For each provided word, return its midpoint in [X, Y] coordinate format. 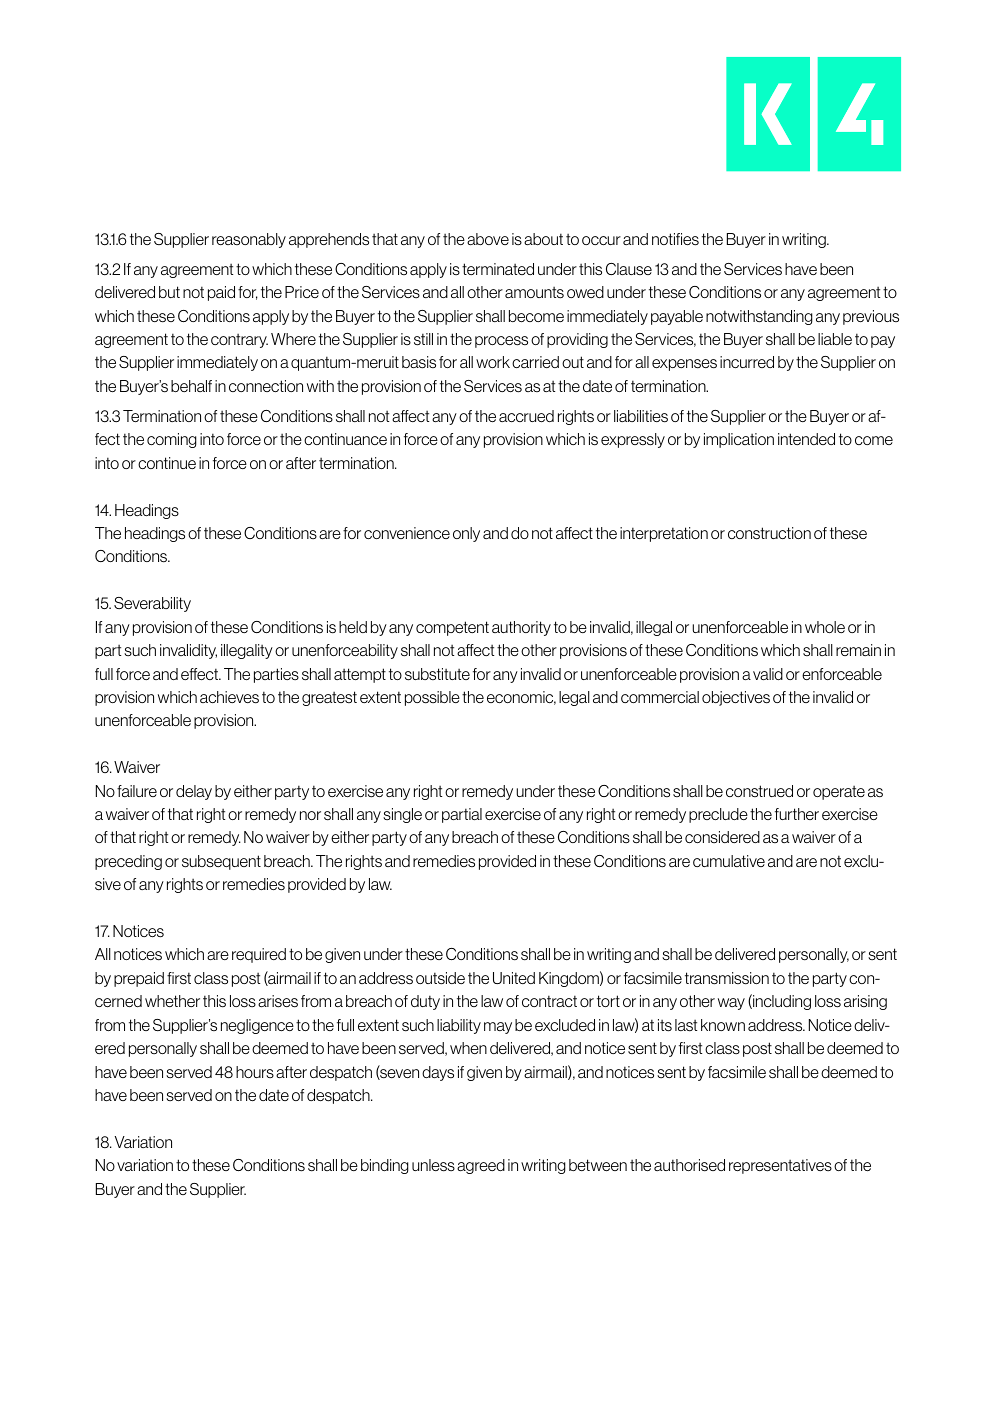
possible [432, 698]
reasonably [249, 240]
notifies [675, 239]
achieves [229, 697]
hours [255, 1072]
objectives [736, 698]
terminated [498, 269]
